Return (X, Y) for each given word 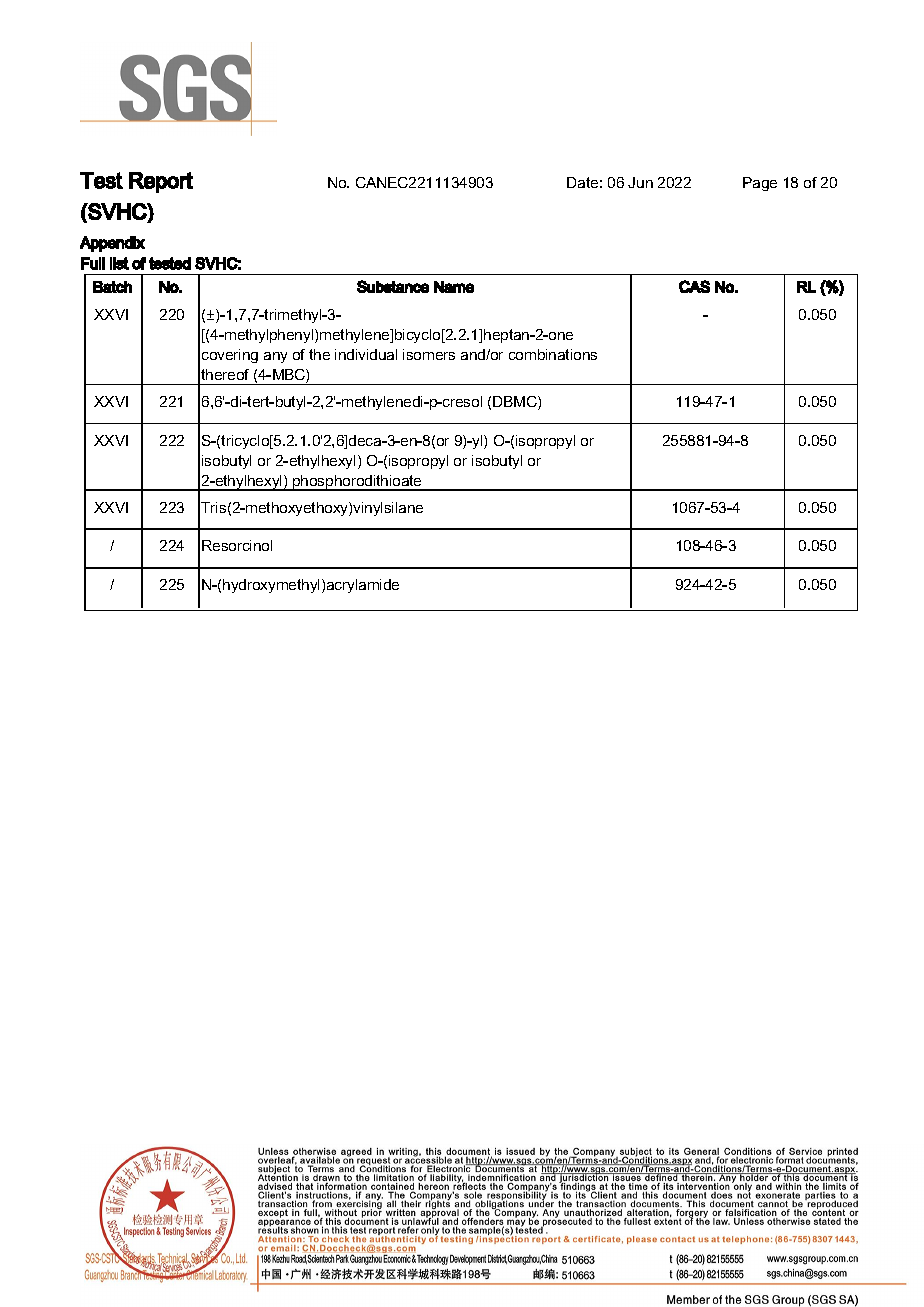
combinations (553, 354)
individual (366, 354)
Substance (393, 286)
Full (93, 263)
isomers (429, 354)
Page (760, 184)
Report (161, 182)
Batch (112, 287)
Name (454, 287)
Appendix (112, 244)
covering (230, 356)
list (119, 263)
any (275, 357)
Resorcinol (237, 545)
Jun (640, 182)
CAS (694, 286)
